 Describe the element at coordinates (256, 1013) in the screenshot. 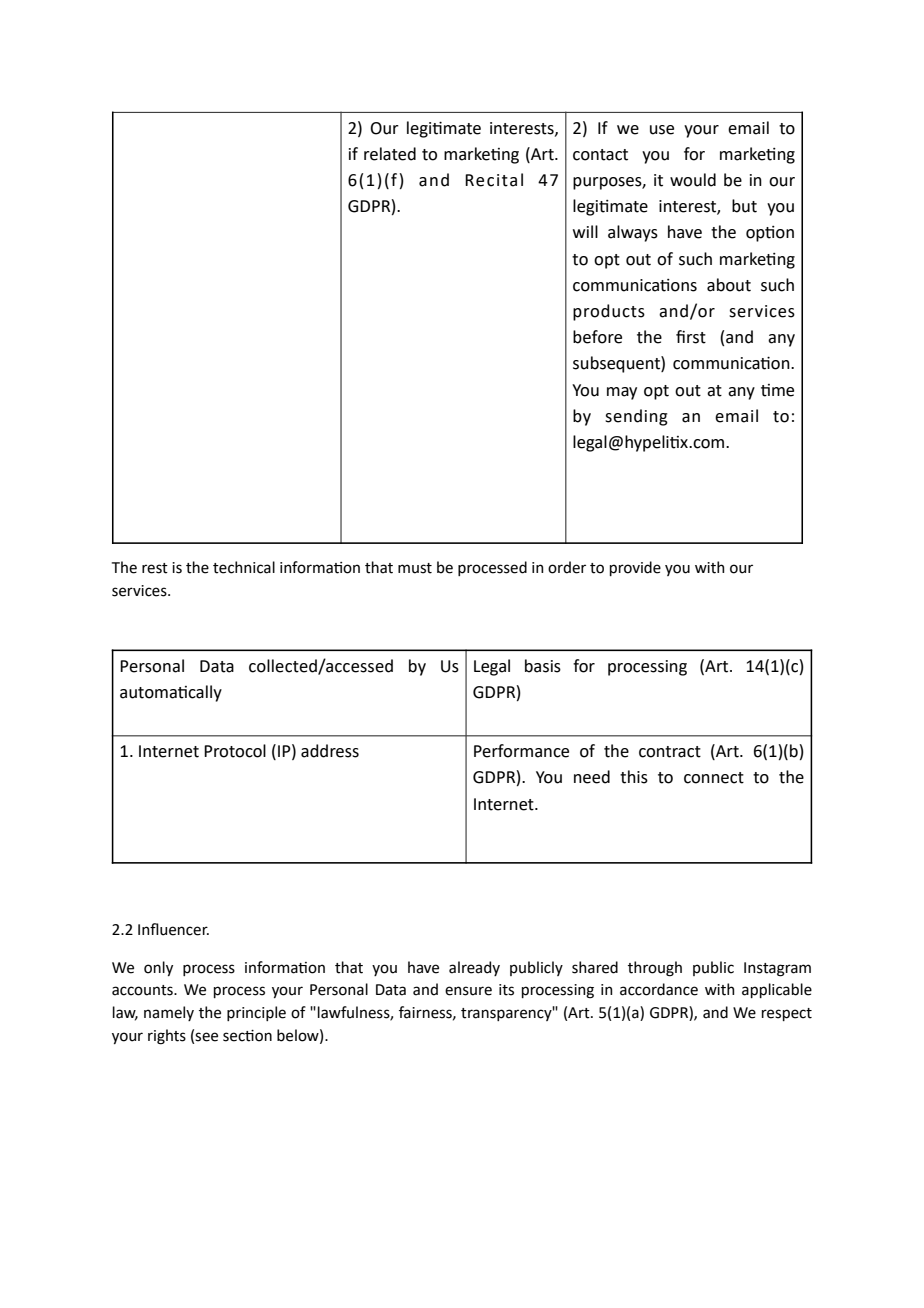

I see `principle` at that location.
